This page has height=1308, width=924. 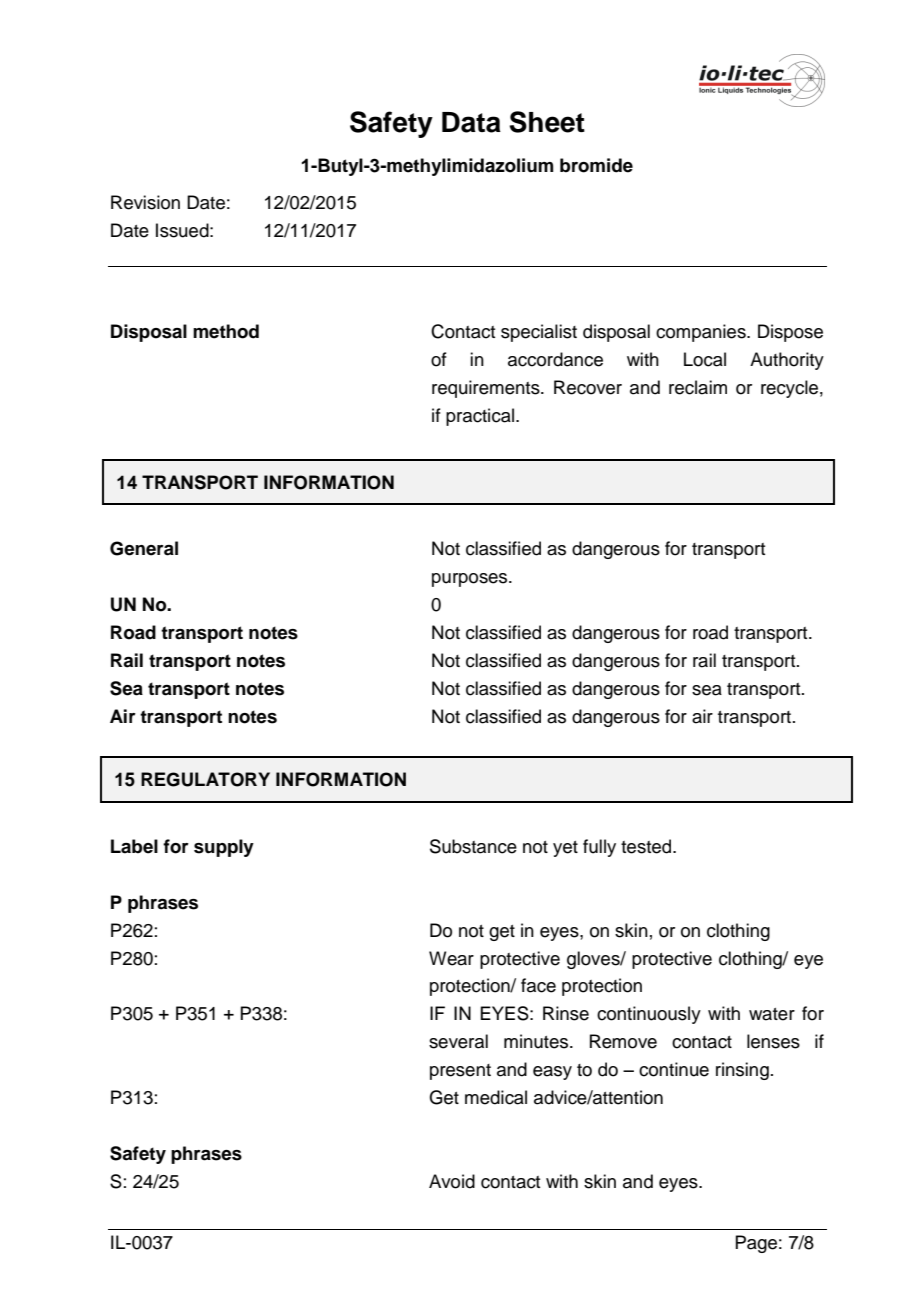 I want to click on medical, so click(x=496, y=1097).
